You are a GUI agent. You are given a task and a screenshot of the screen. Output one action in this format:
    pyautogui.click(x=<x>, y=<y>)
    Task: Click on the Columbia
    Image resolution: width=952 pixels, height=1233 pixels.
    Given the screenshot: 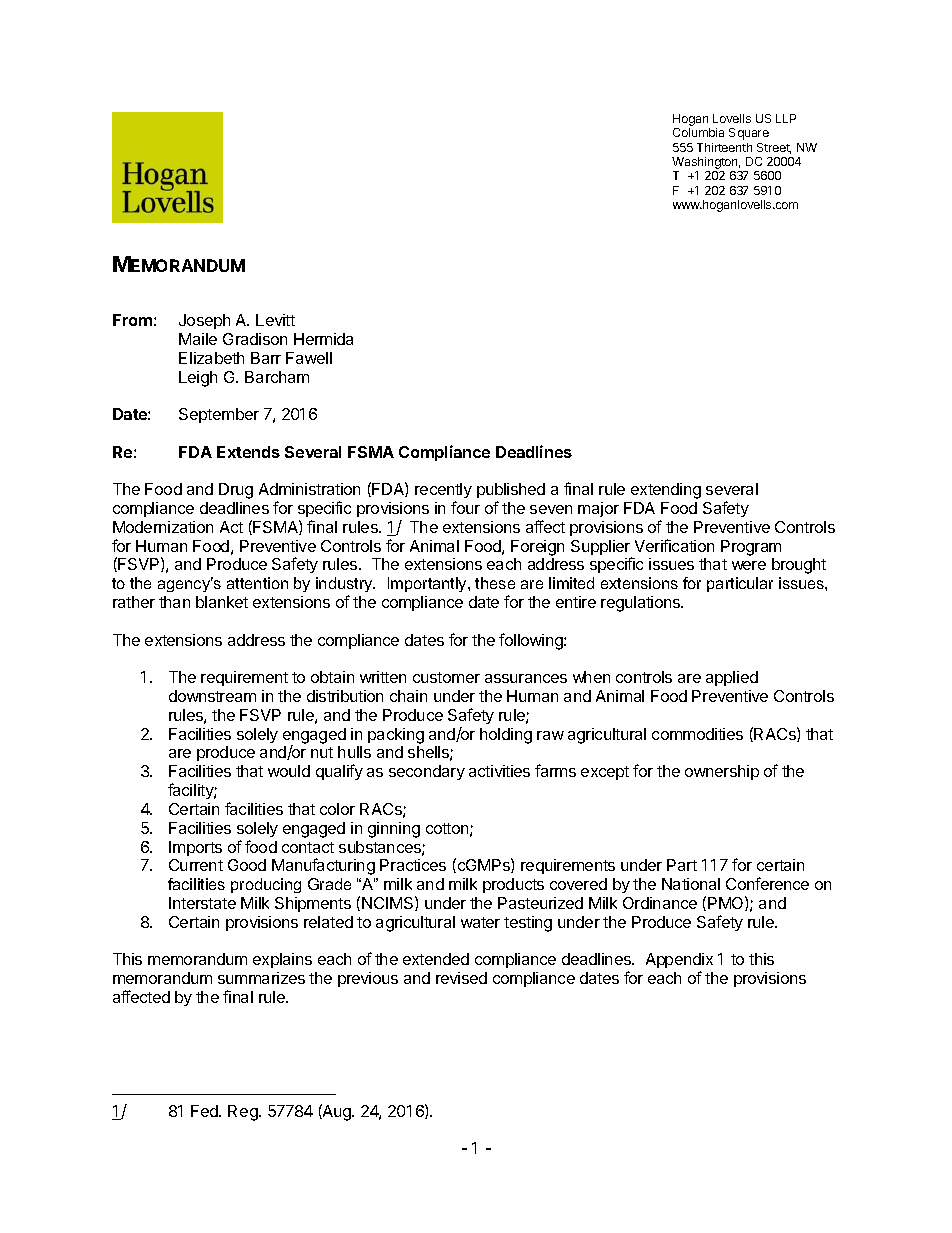 What is the action you would take?
    pyautogui.click(x=698, y=132)
